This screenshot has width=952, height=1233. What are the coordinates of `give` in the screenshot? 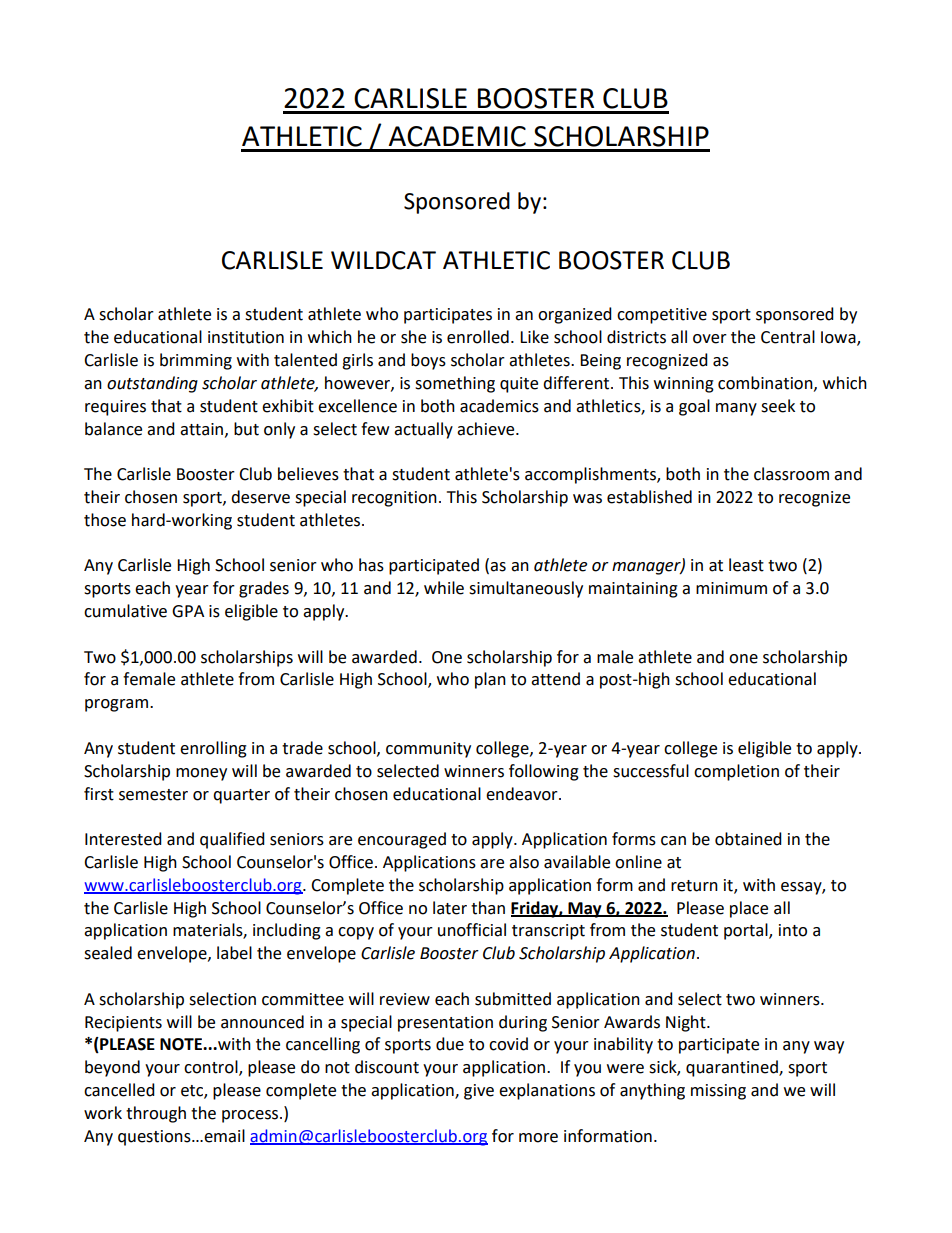 It's located at (479, 1092).
